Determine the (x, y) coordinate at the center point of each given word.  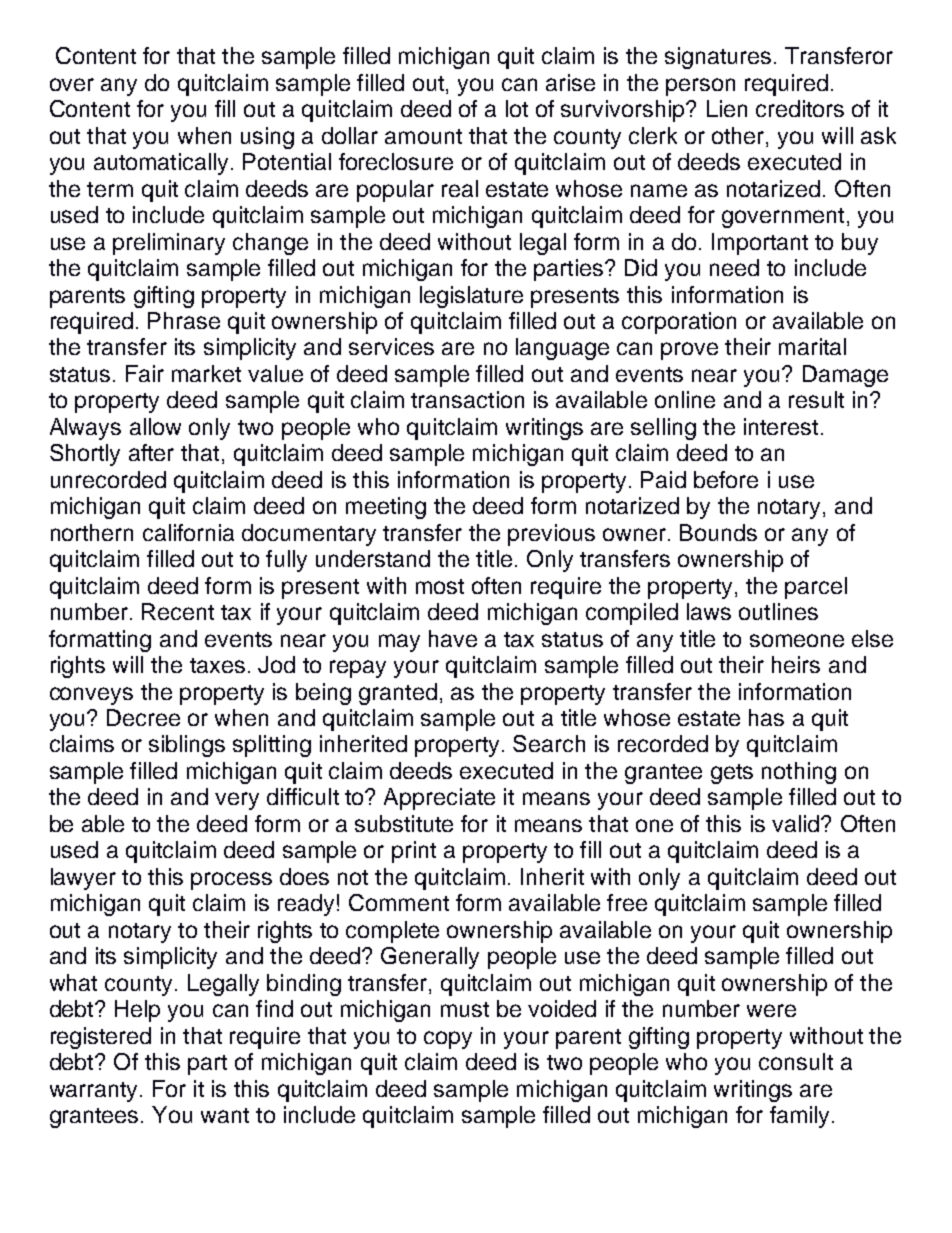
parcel (816, 588)
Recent (178, 611)
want (225, 1115)
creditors (800, 108)
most (440, 586)
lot (517, 108)
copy (448, 1040)
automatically (161, 164)
